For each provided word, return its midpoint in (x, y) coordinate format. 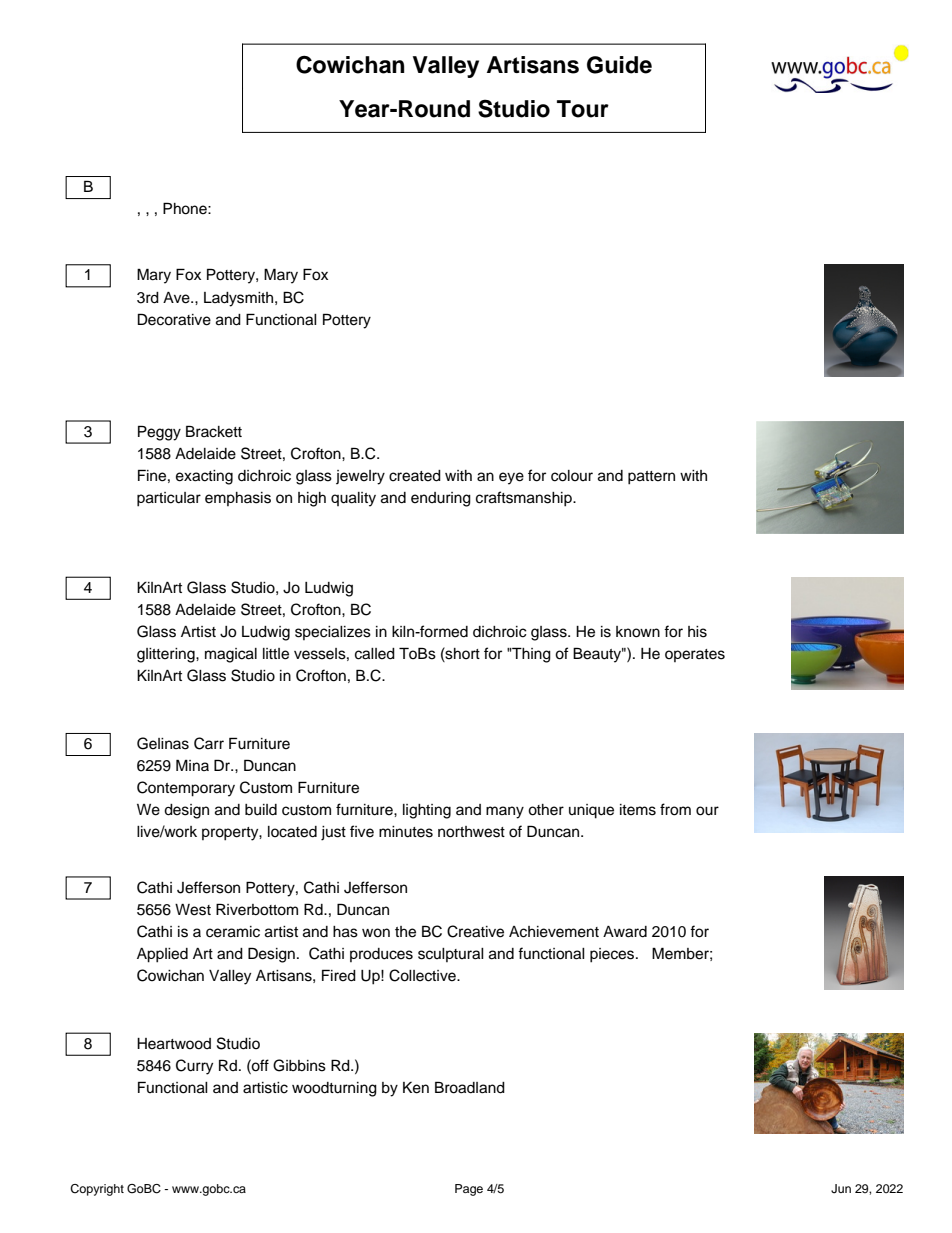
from (675, 809)
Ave (177, 298)
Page (469, 1190)
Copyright (97, 1190)
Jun (841, 1189)
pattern (651, 478)
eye (511, 478)
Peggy (159, 433)
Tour (583, 109)
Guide (619, 65)
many (505, 812)
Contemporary (186, 789)
